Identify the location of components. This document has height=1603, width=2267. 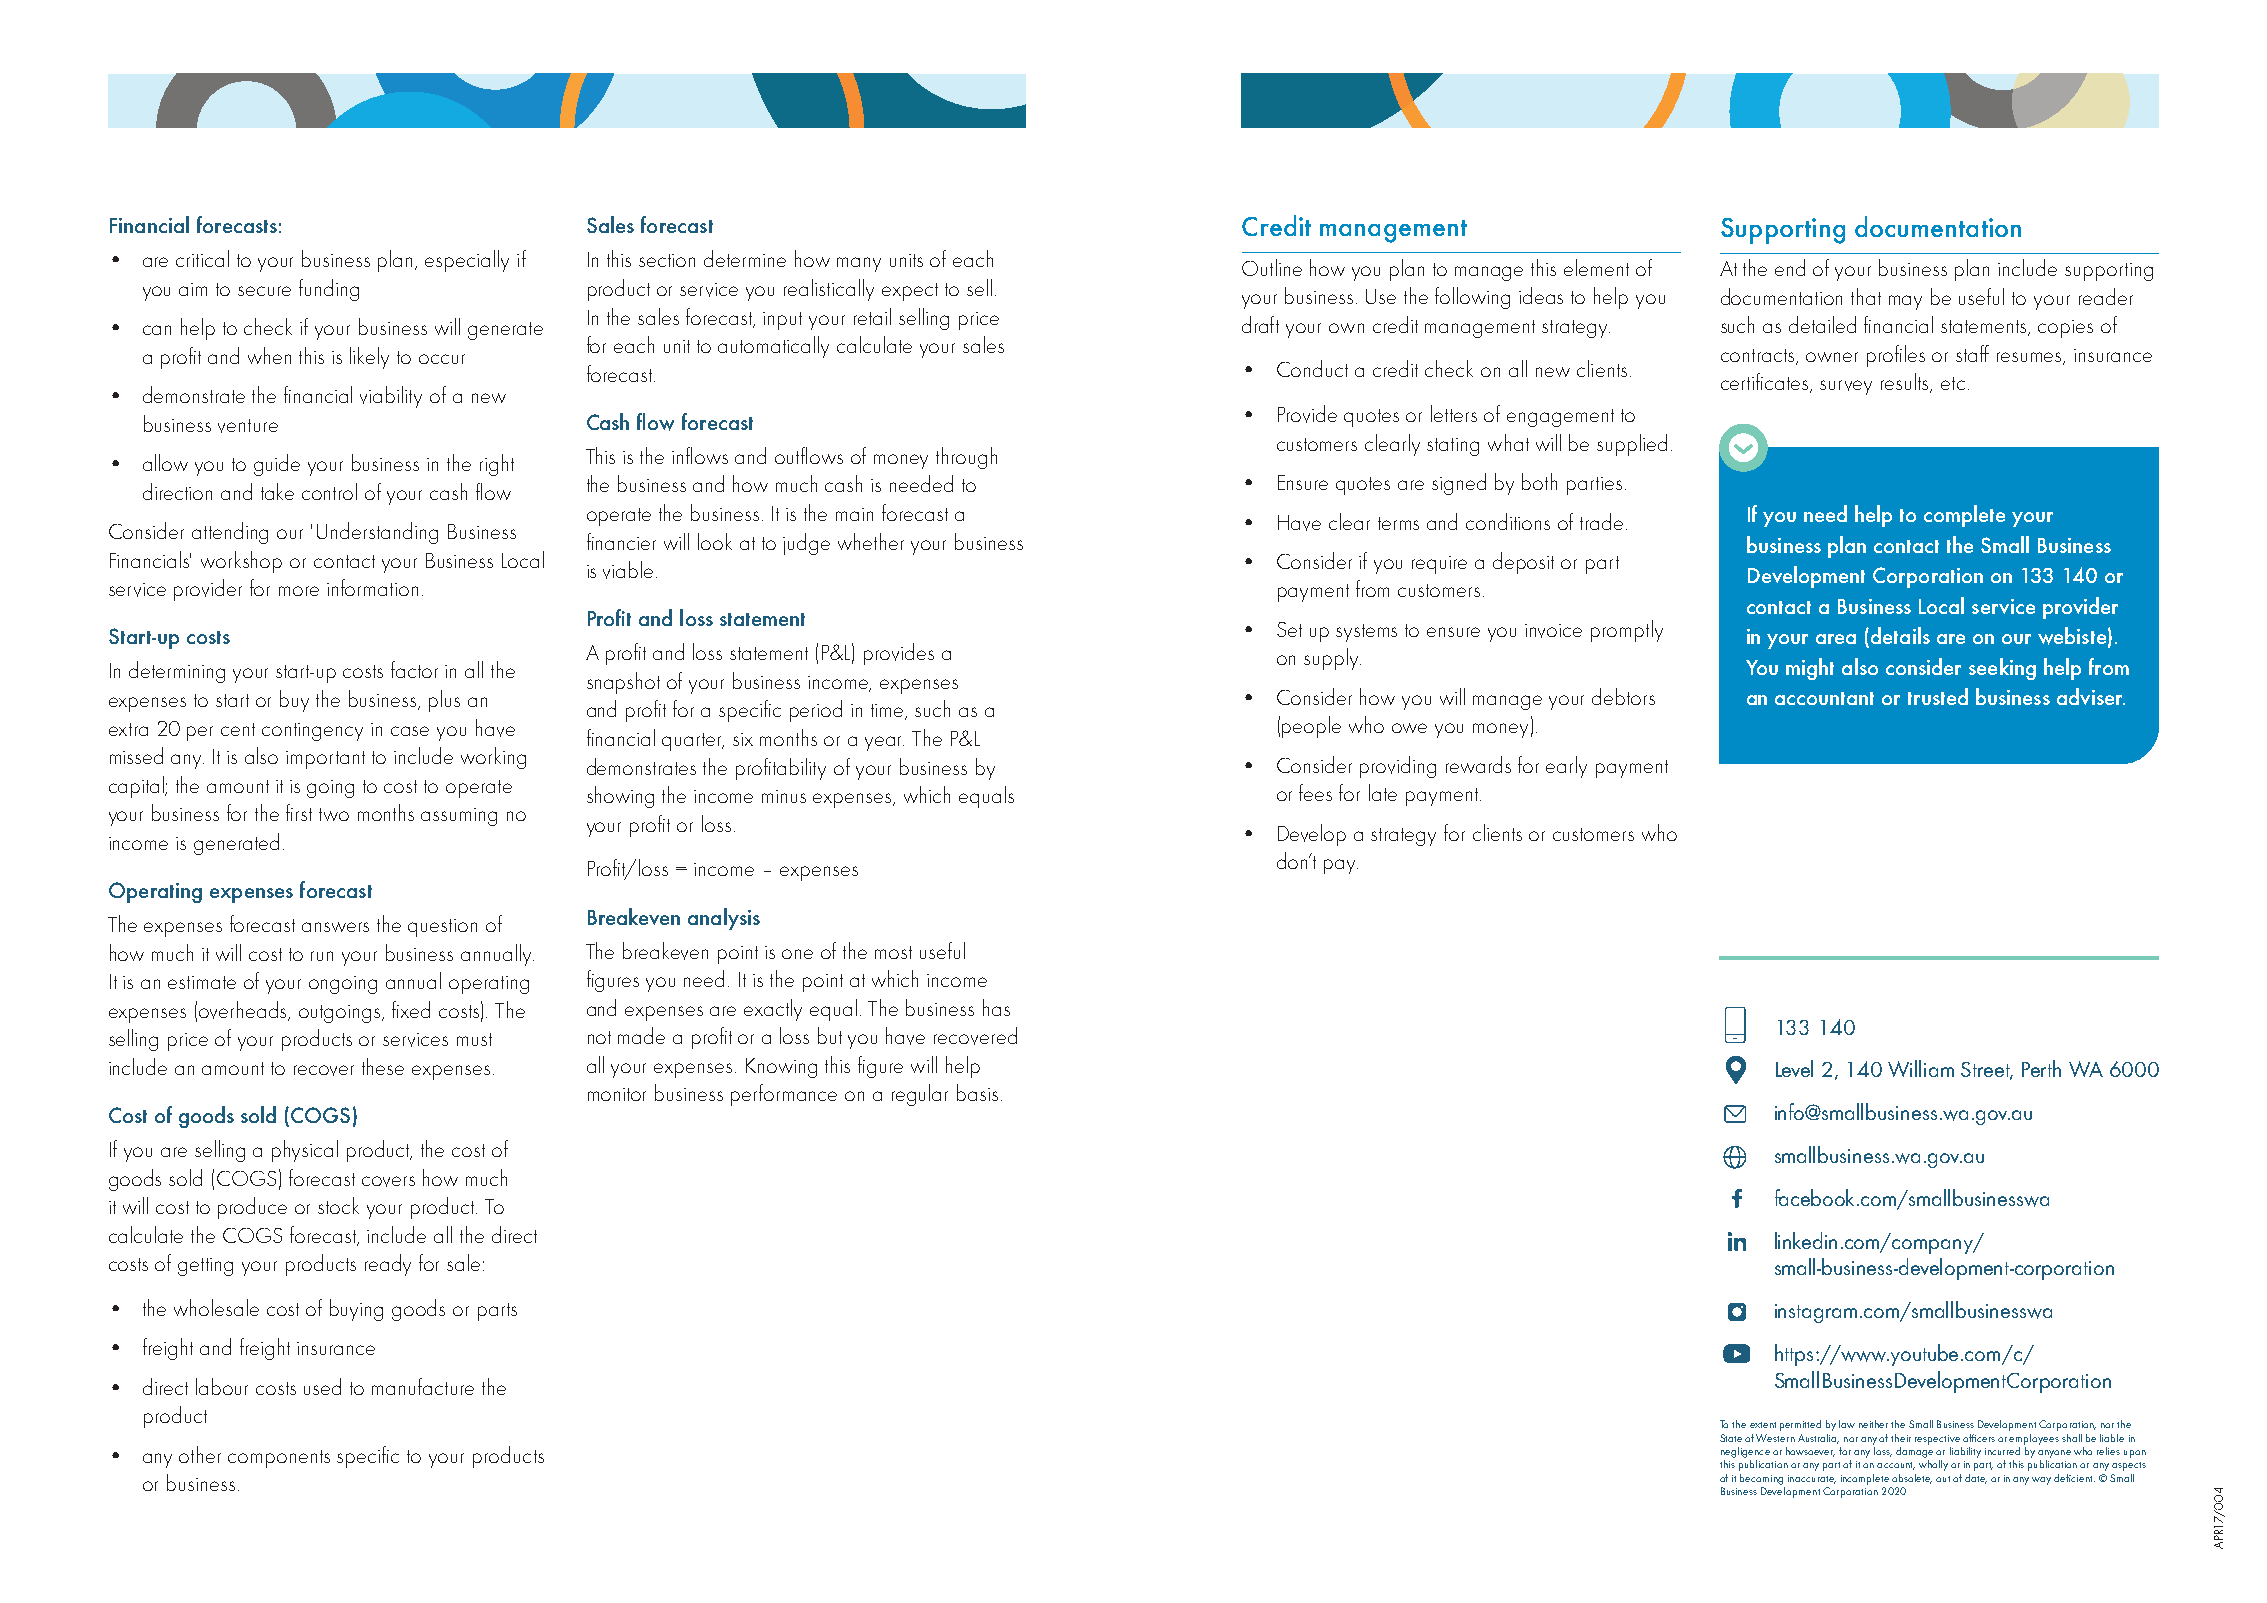
(279, 1459).
